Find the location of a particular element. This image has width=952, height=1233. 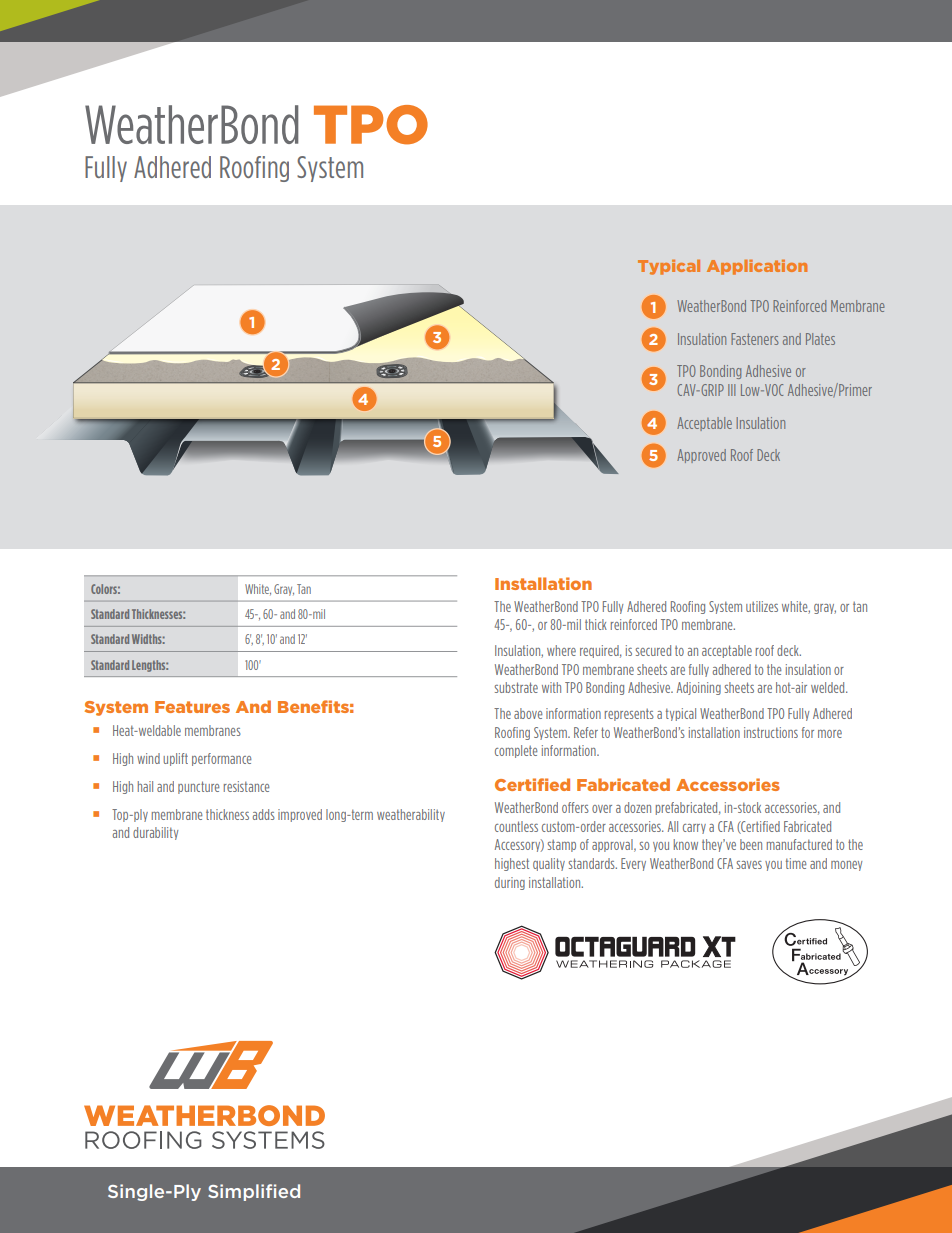

performance is located at coordinates (222, 759).
